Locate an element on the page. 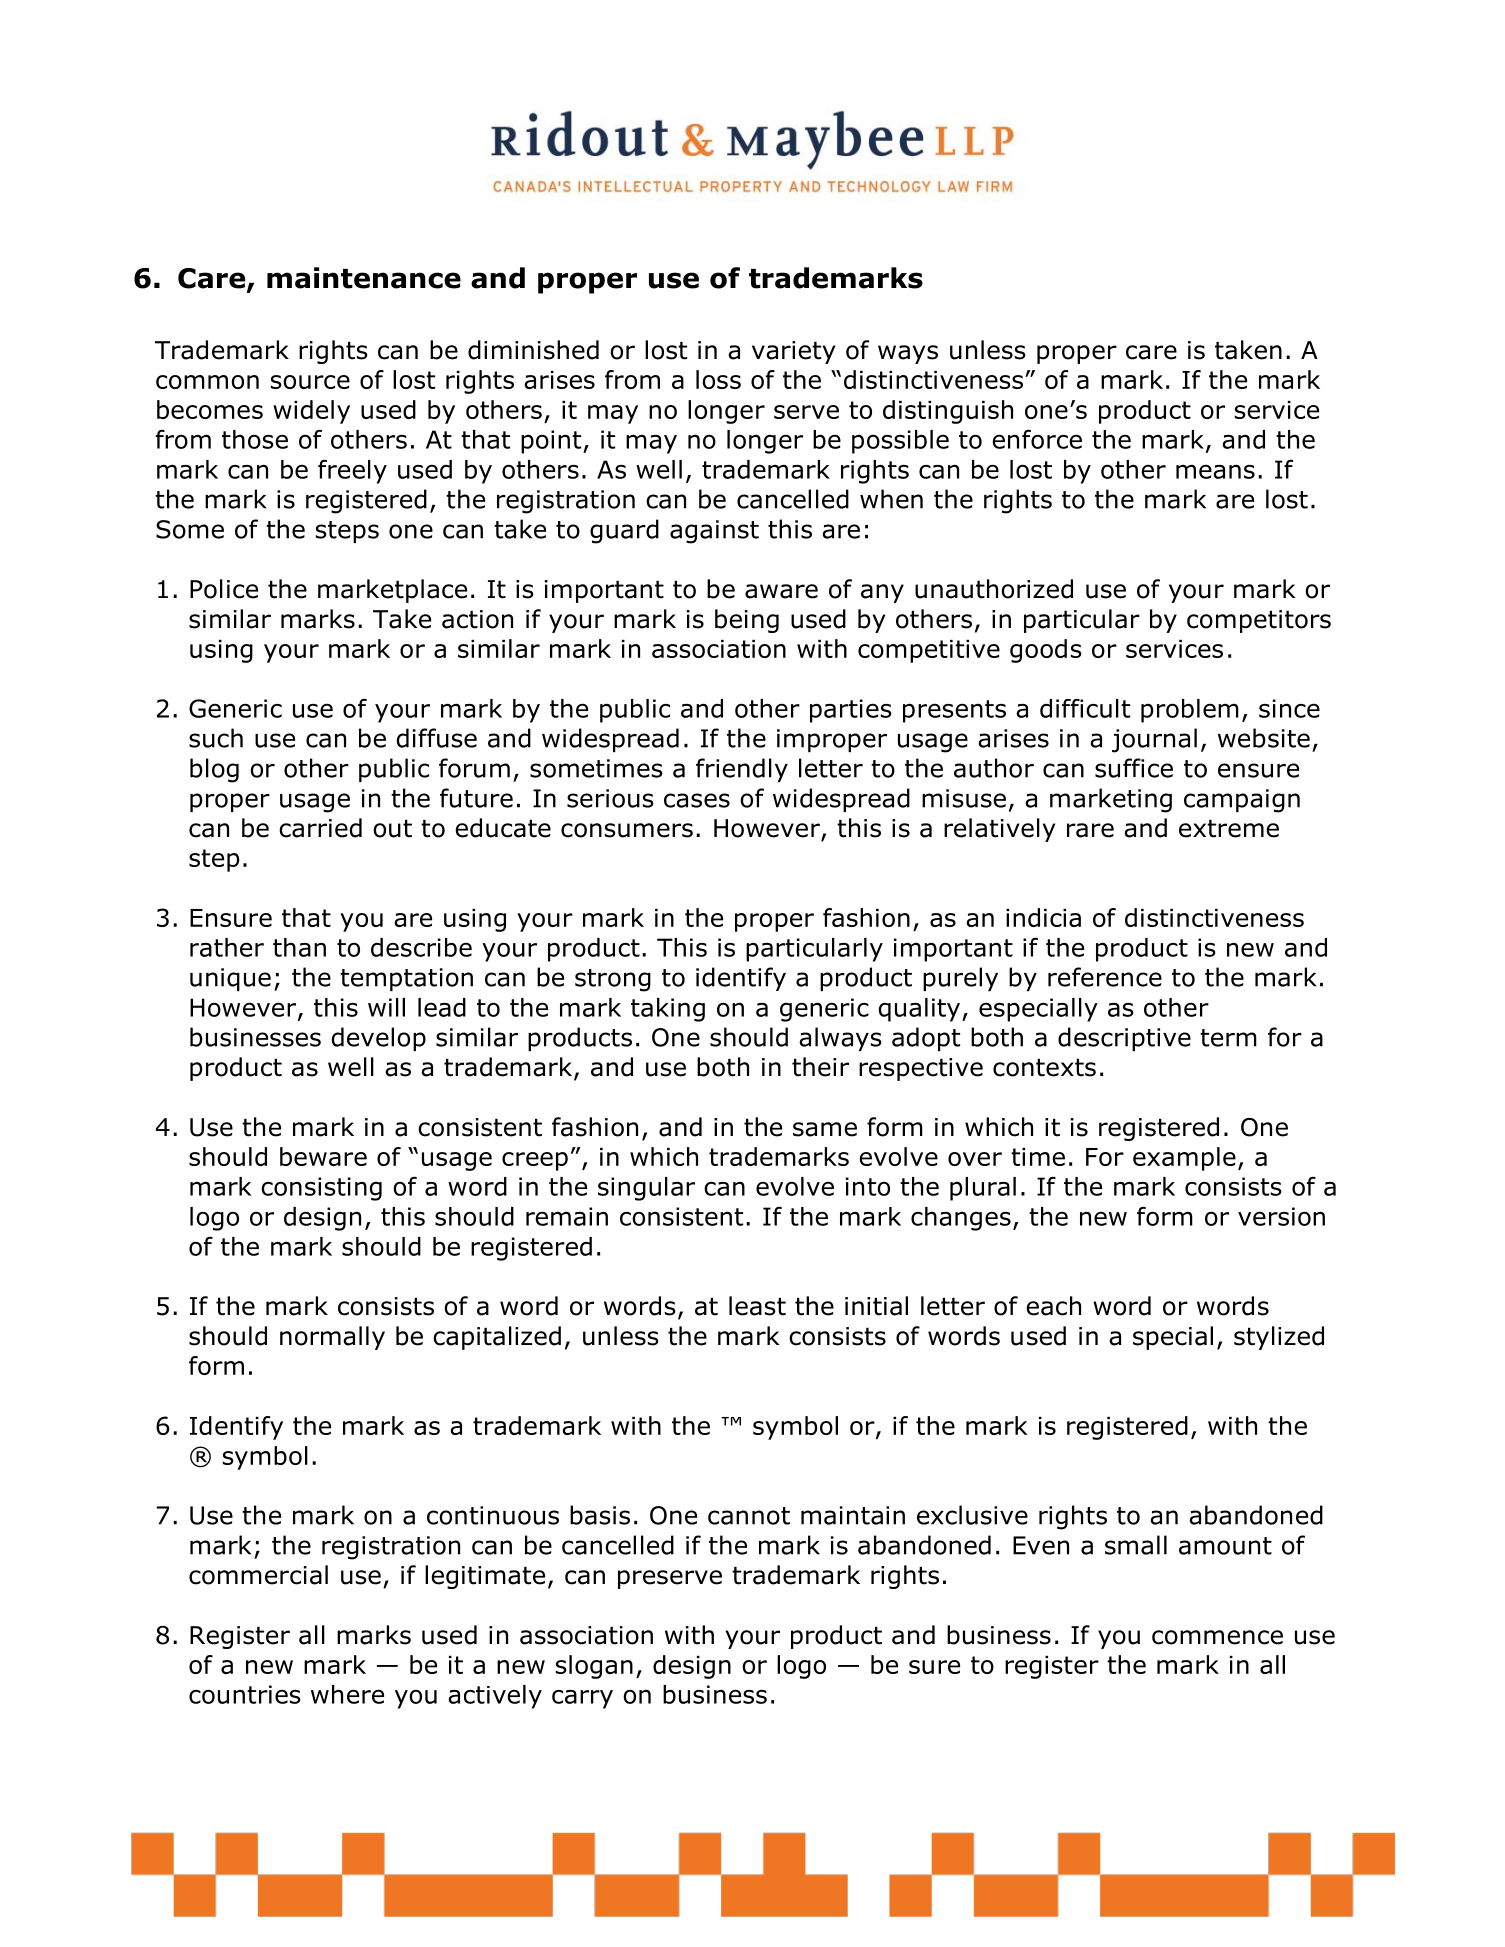  taking is located at coordinates (668, 1010).
